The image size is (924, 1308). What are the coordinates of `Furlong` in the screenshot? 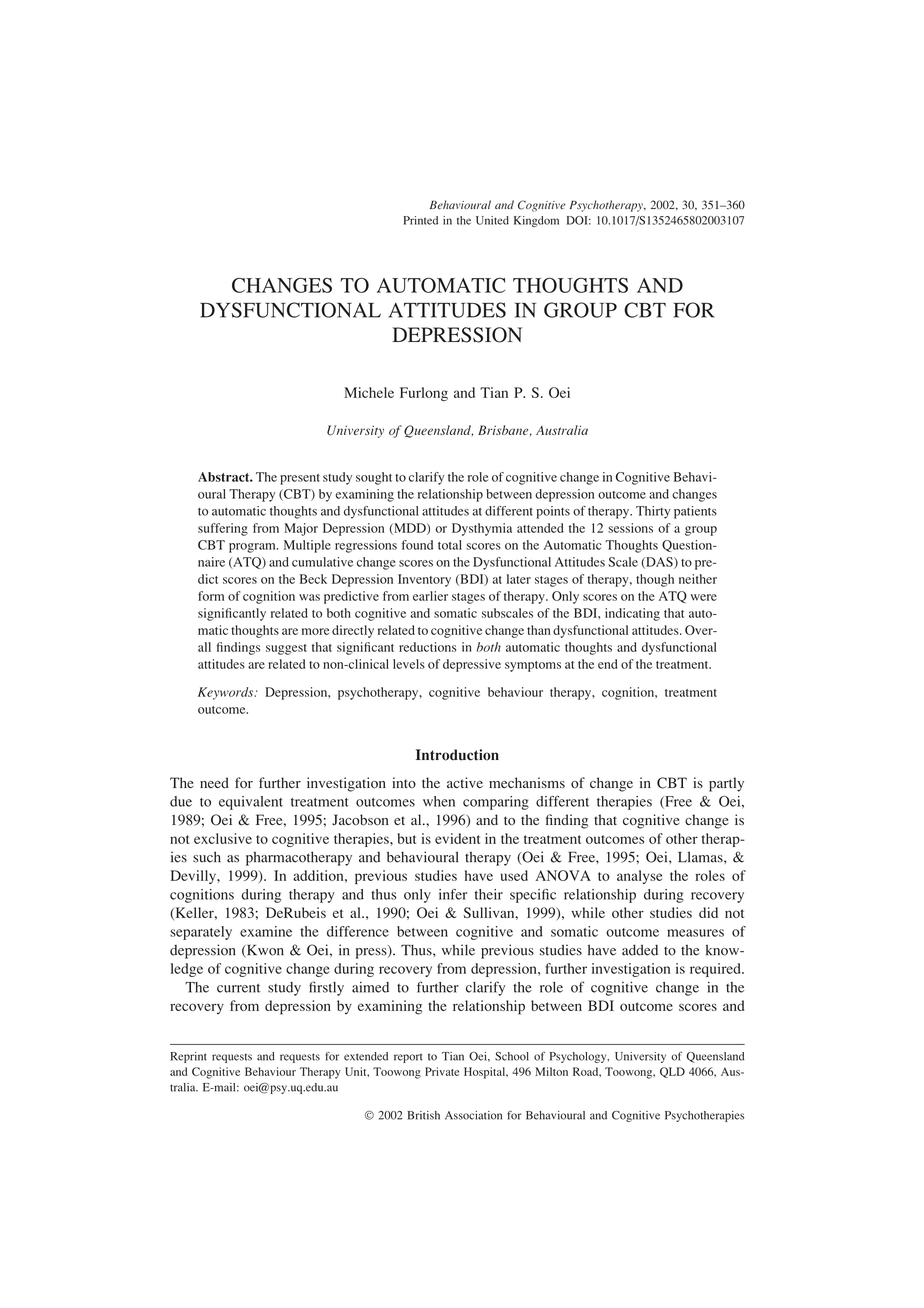 It's located at (424, 394).
